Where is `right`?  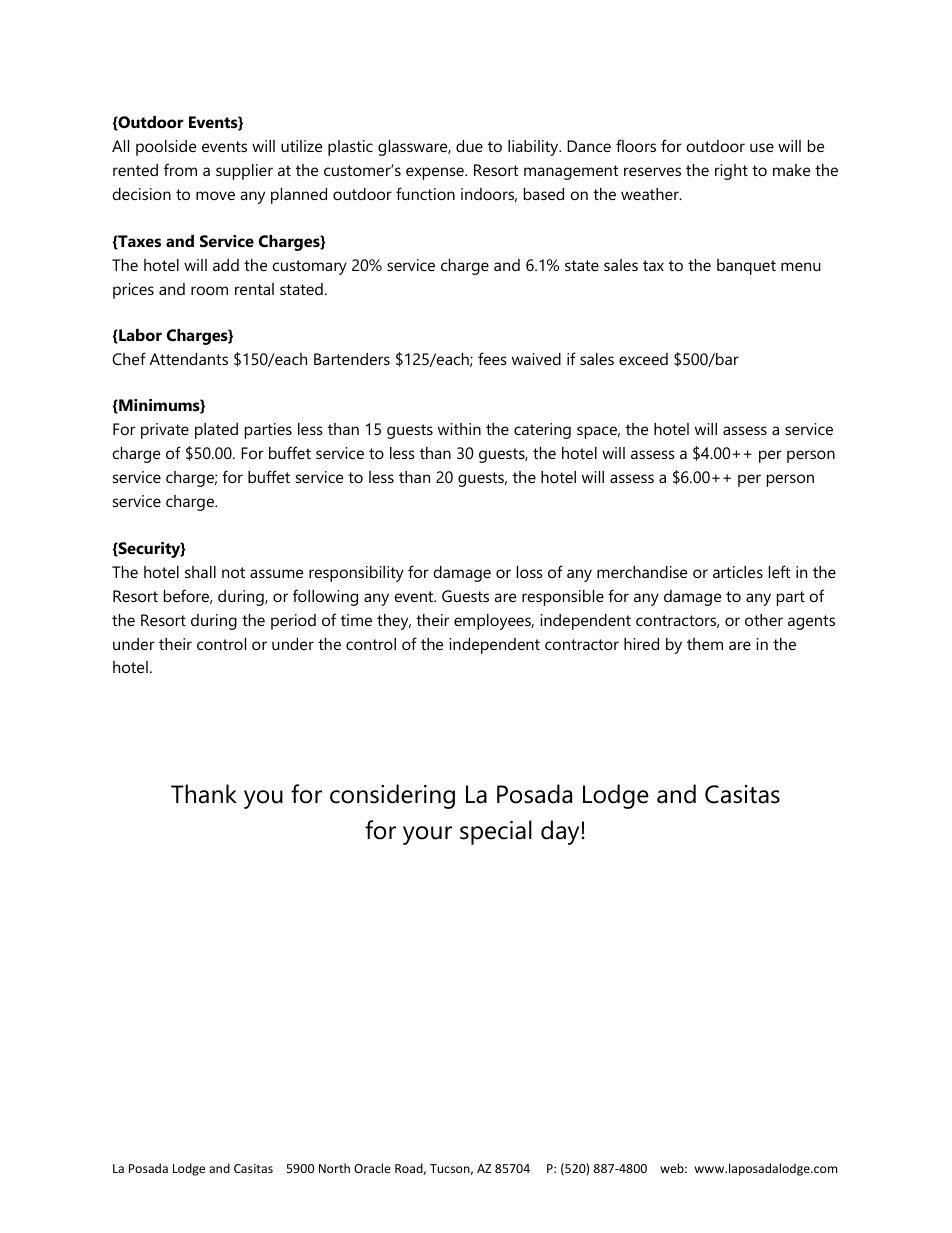 right is located at coordinates (731, 172).
